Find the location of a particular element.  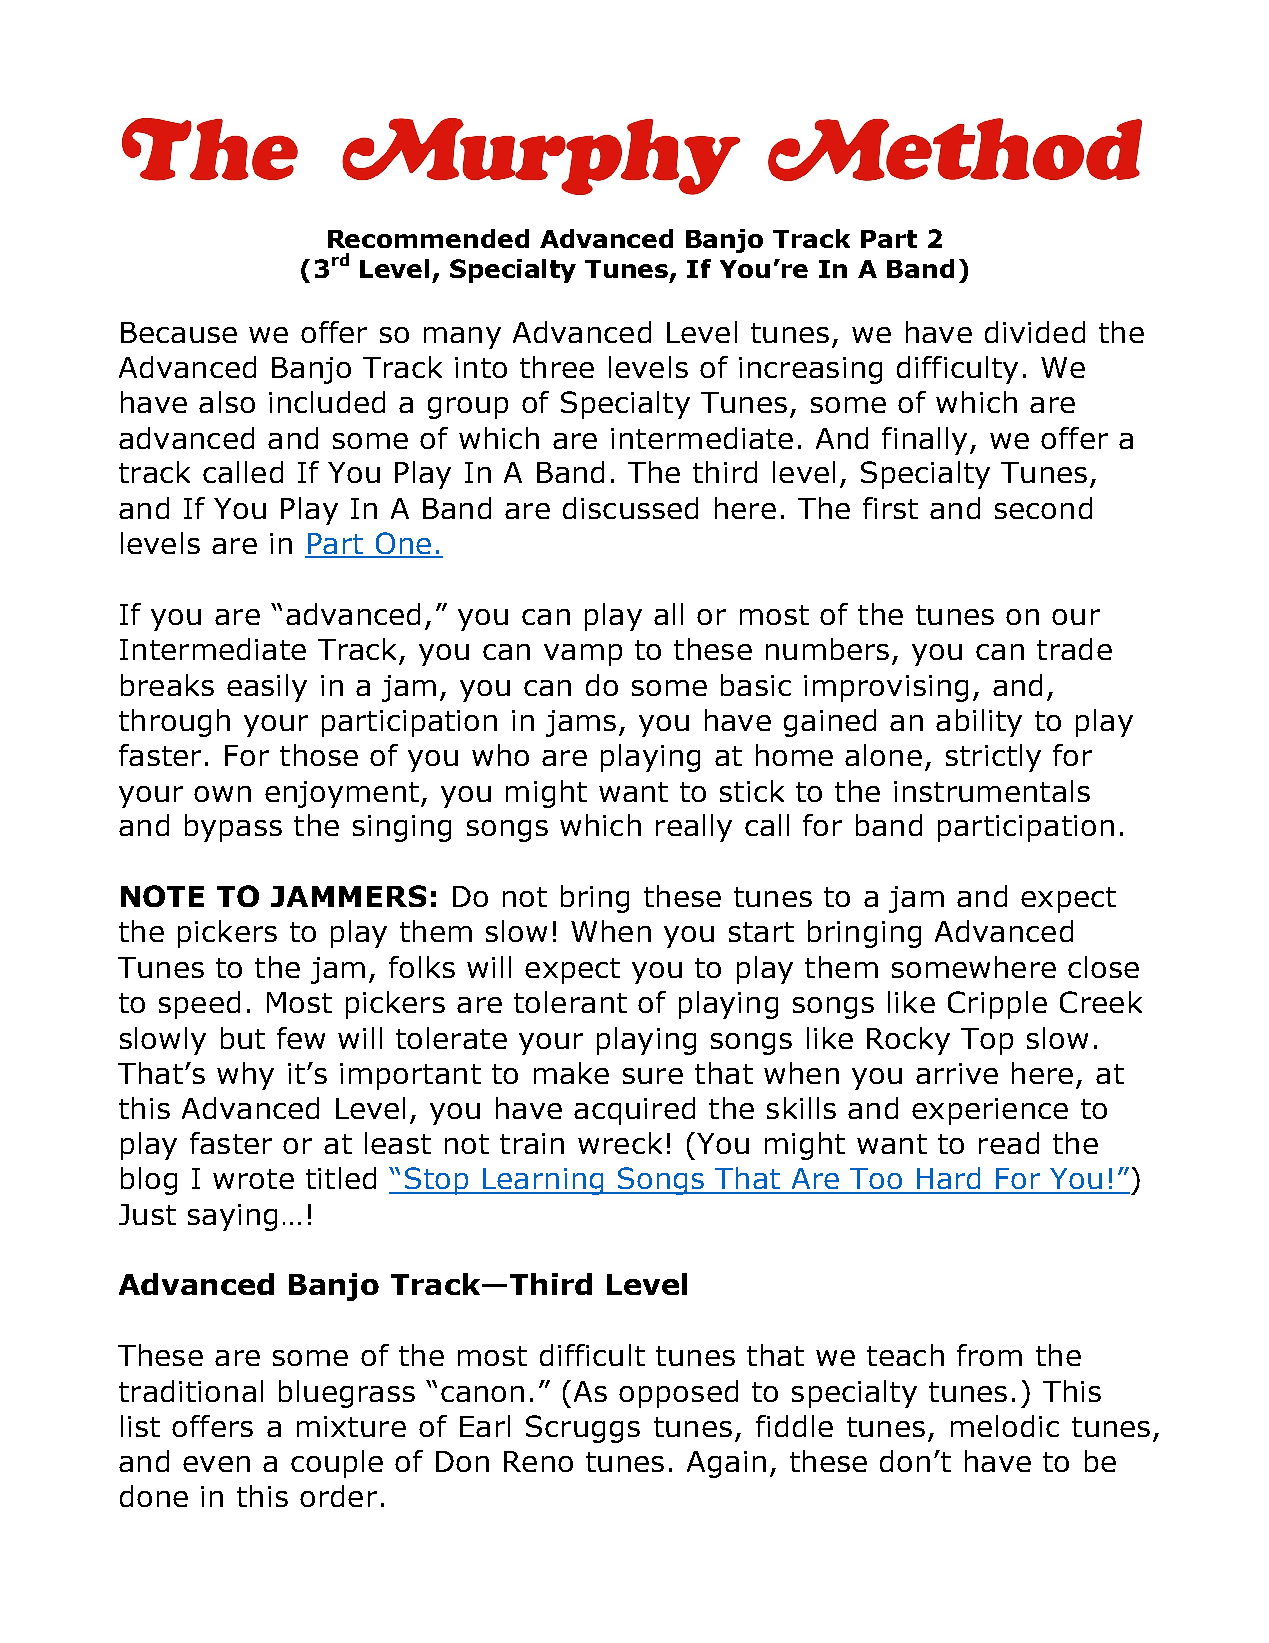

three is located at coordinates (557, 367).
